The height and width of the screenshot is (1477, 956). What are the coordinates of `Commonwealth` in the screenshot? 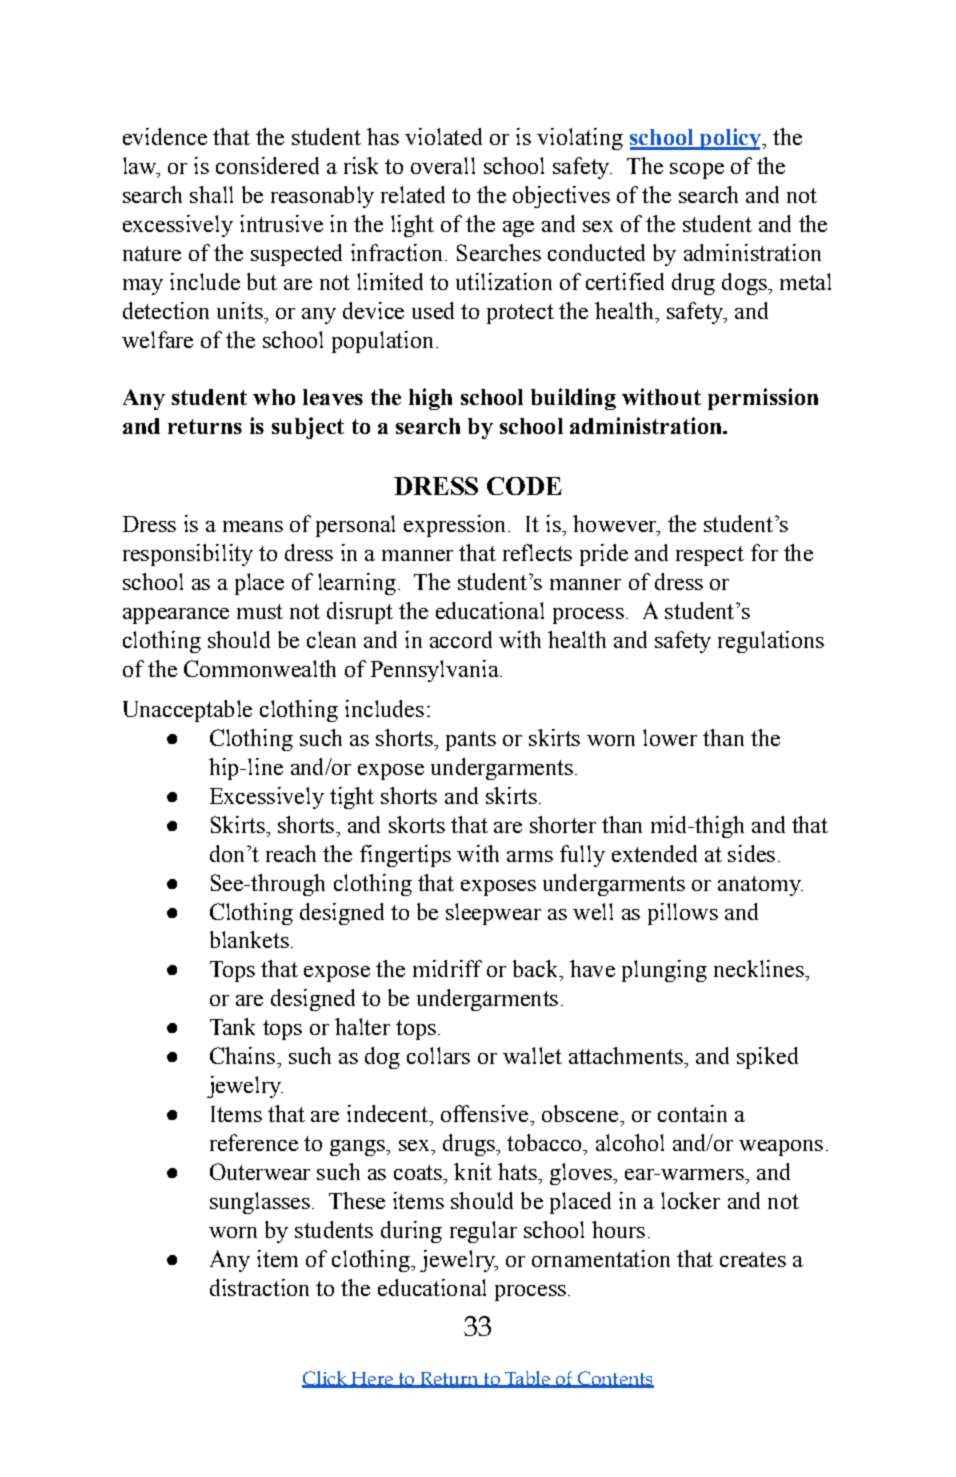 It's located at (260, 668).
